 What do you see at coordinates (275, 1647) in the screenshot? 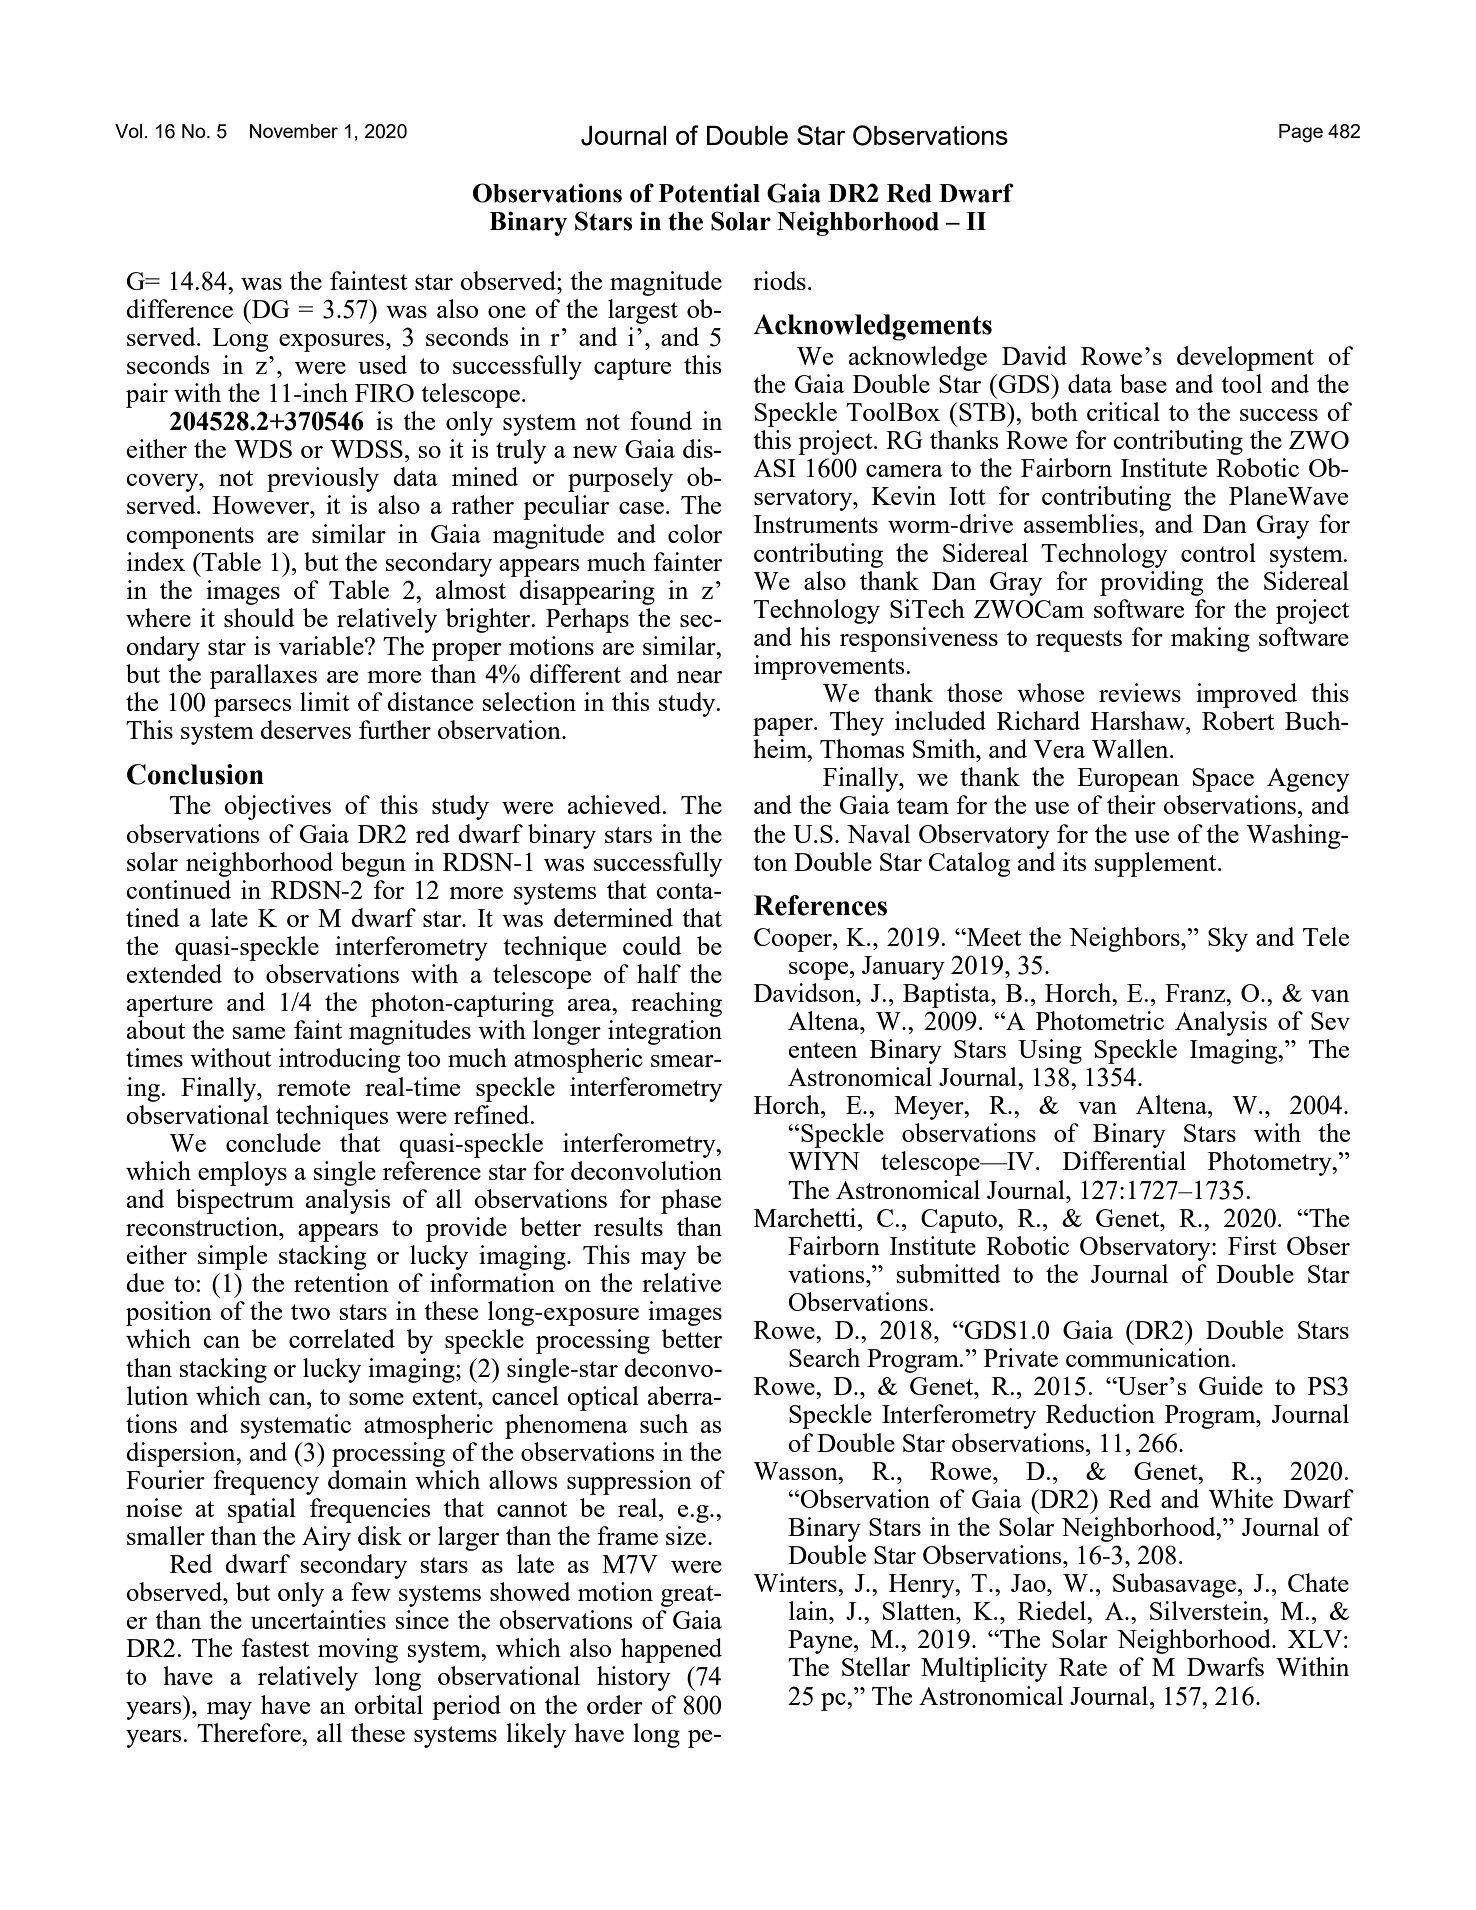
I see `fastest` at bounding box center [275, 1647].
